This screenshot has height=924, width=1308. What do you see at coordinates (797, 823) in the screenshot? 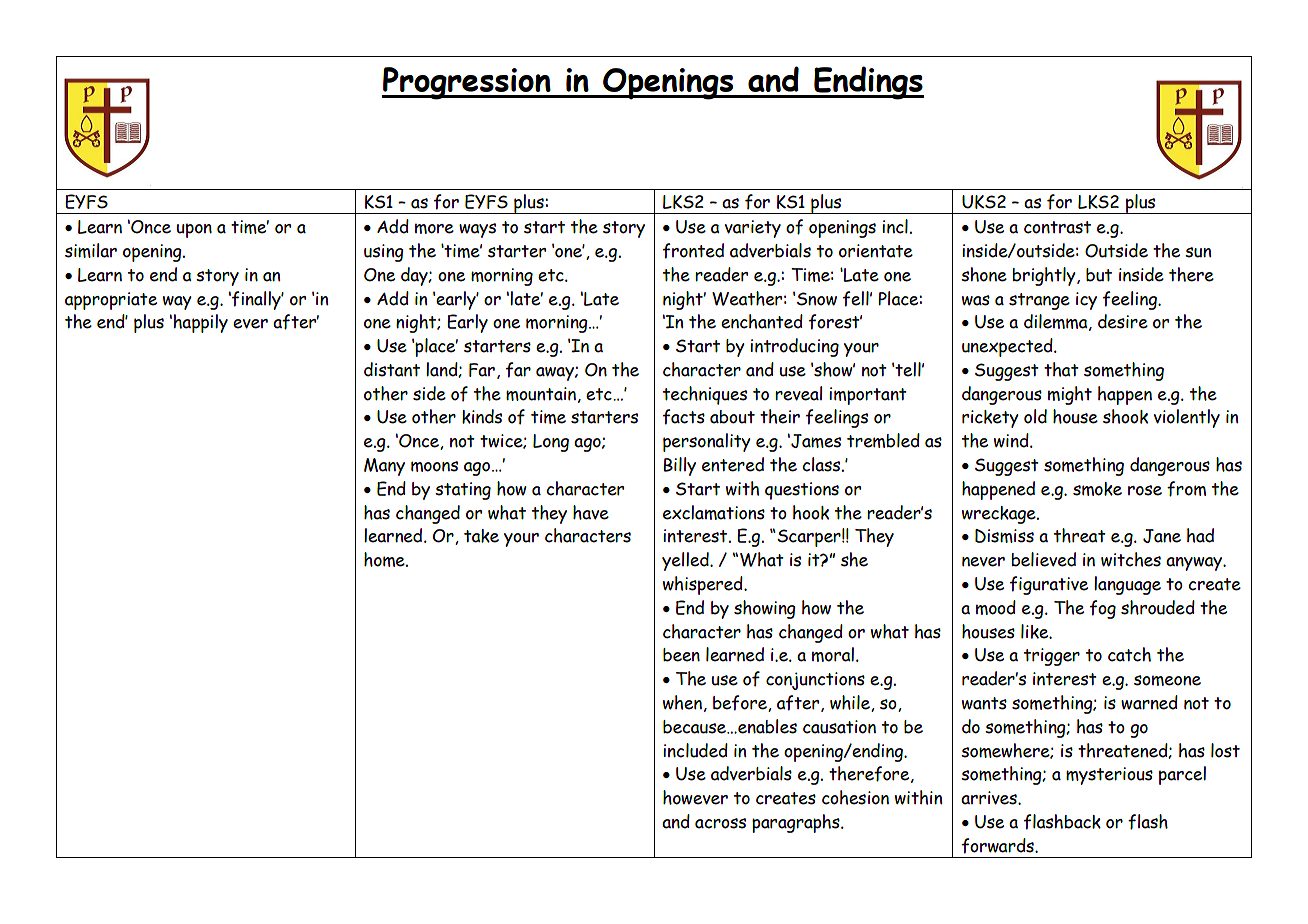
I see `paragraphs` at bounding box center [797, 823].
